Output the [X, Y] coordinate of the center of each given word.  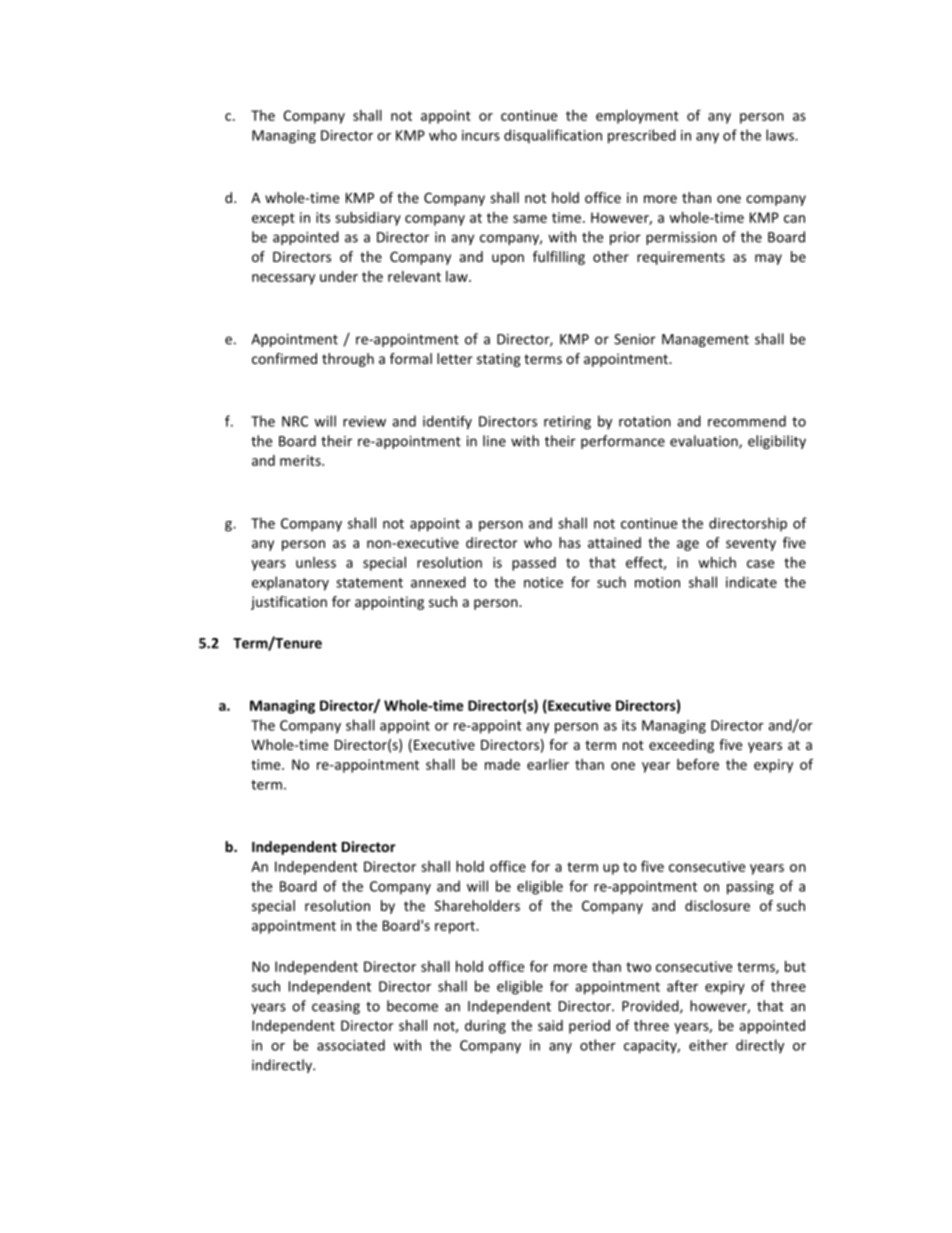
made [502, 764]
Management [705, 340]
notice [543, 582]
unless [316, 562]
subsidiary [368, 219]
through [348, 360]
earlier [548, 764]
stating [499, 360]
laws [781, 135]
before [698, 764]
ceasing [336, 1007]
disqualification [553, 136]
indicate [751, 582]
